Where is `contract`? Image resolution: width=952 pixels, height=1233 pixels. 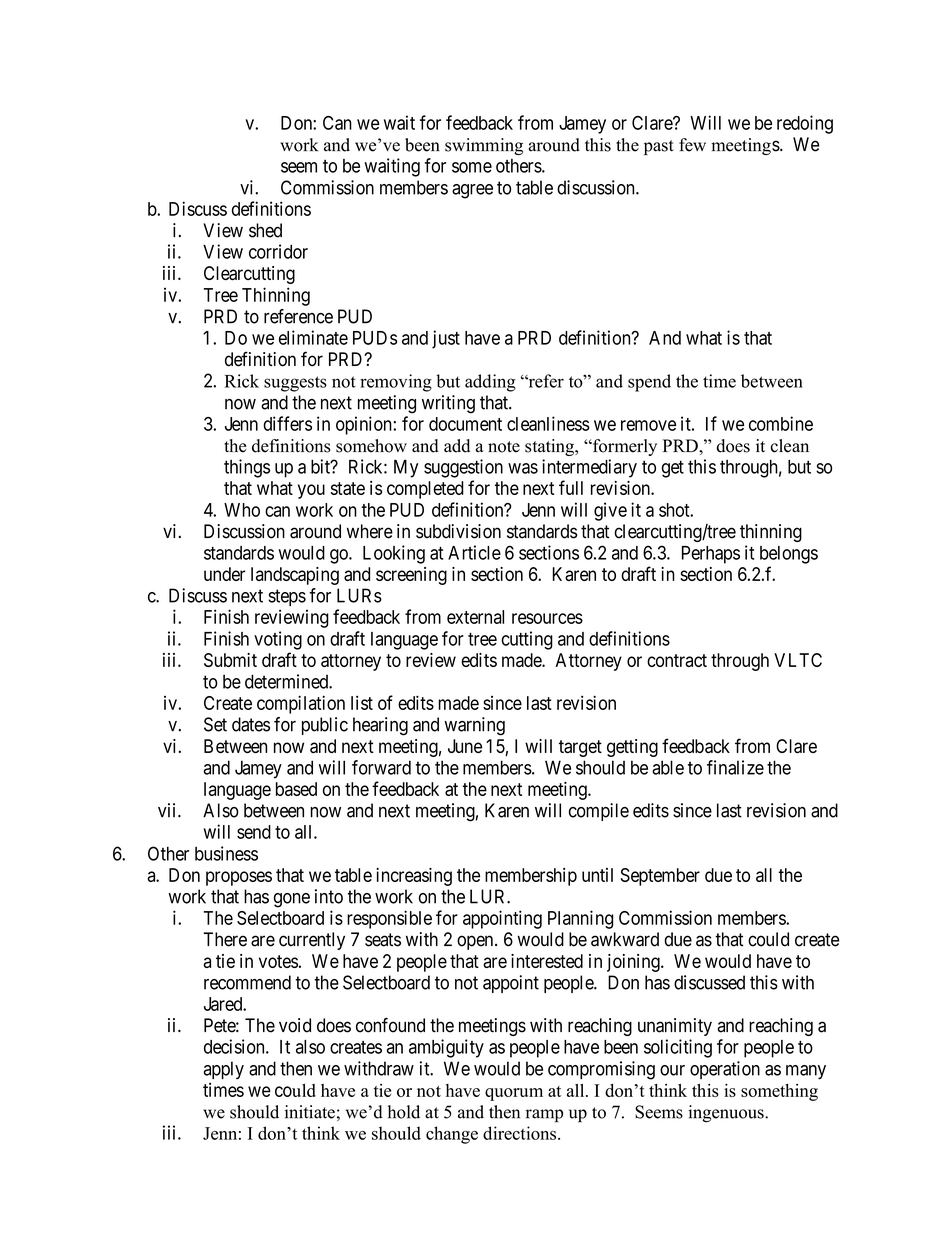 contract is located at coordinates (677, 660).
